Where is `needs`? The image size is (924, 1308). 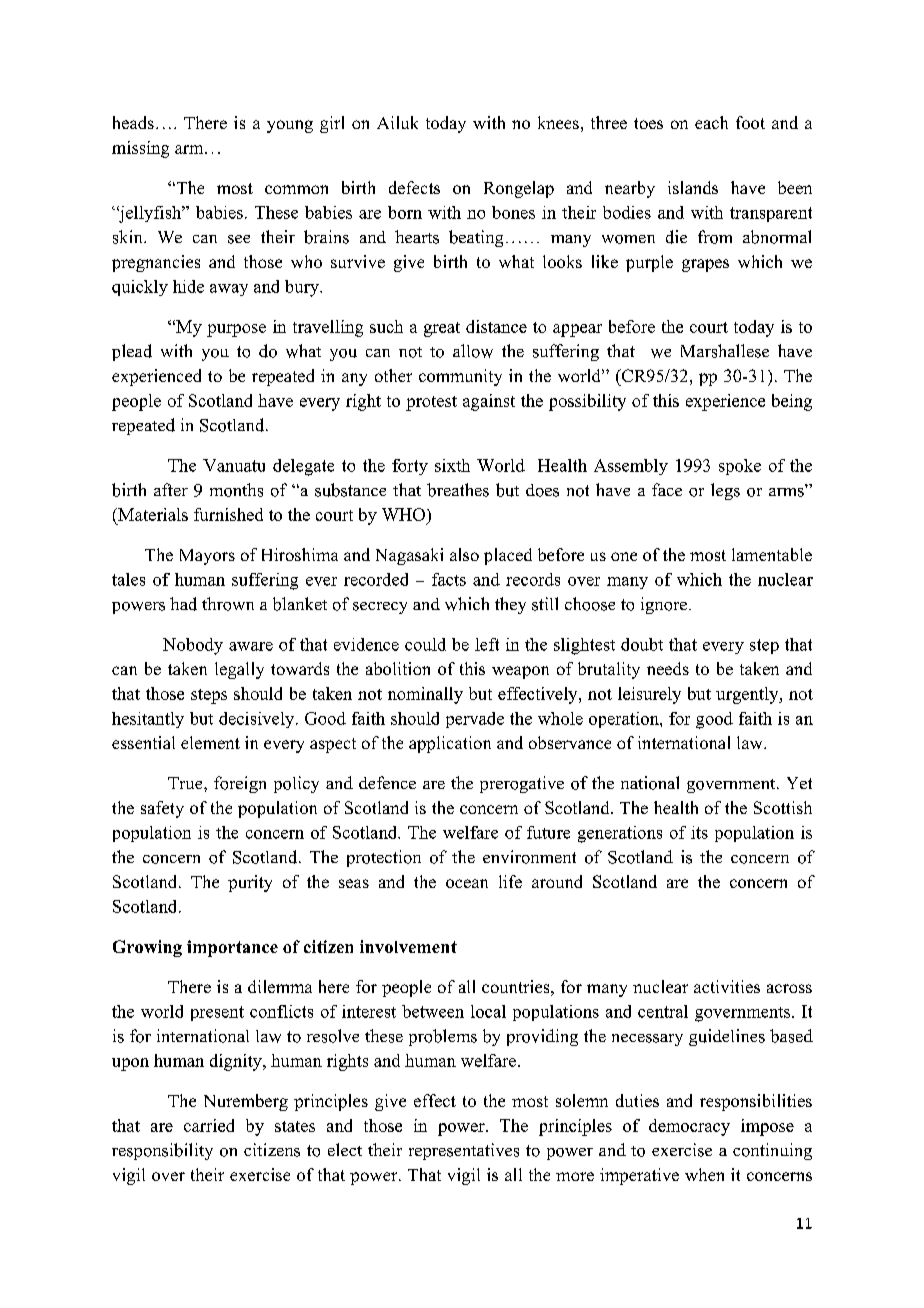 needs is located at coordinates (668, 668).
